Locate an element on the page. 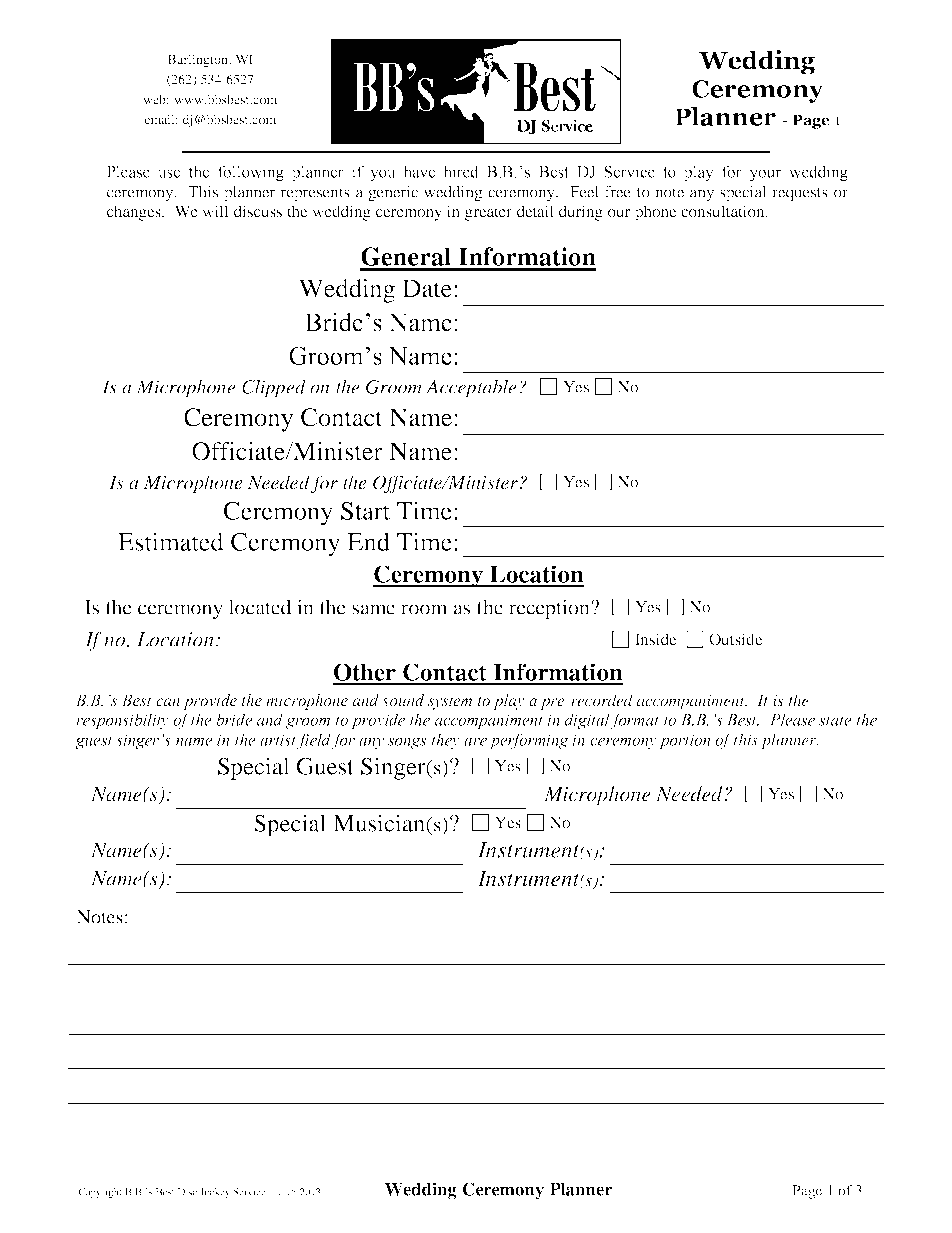 The width and height of the document is (952, 1233). are is located at coordinates (475, 741).
